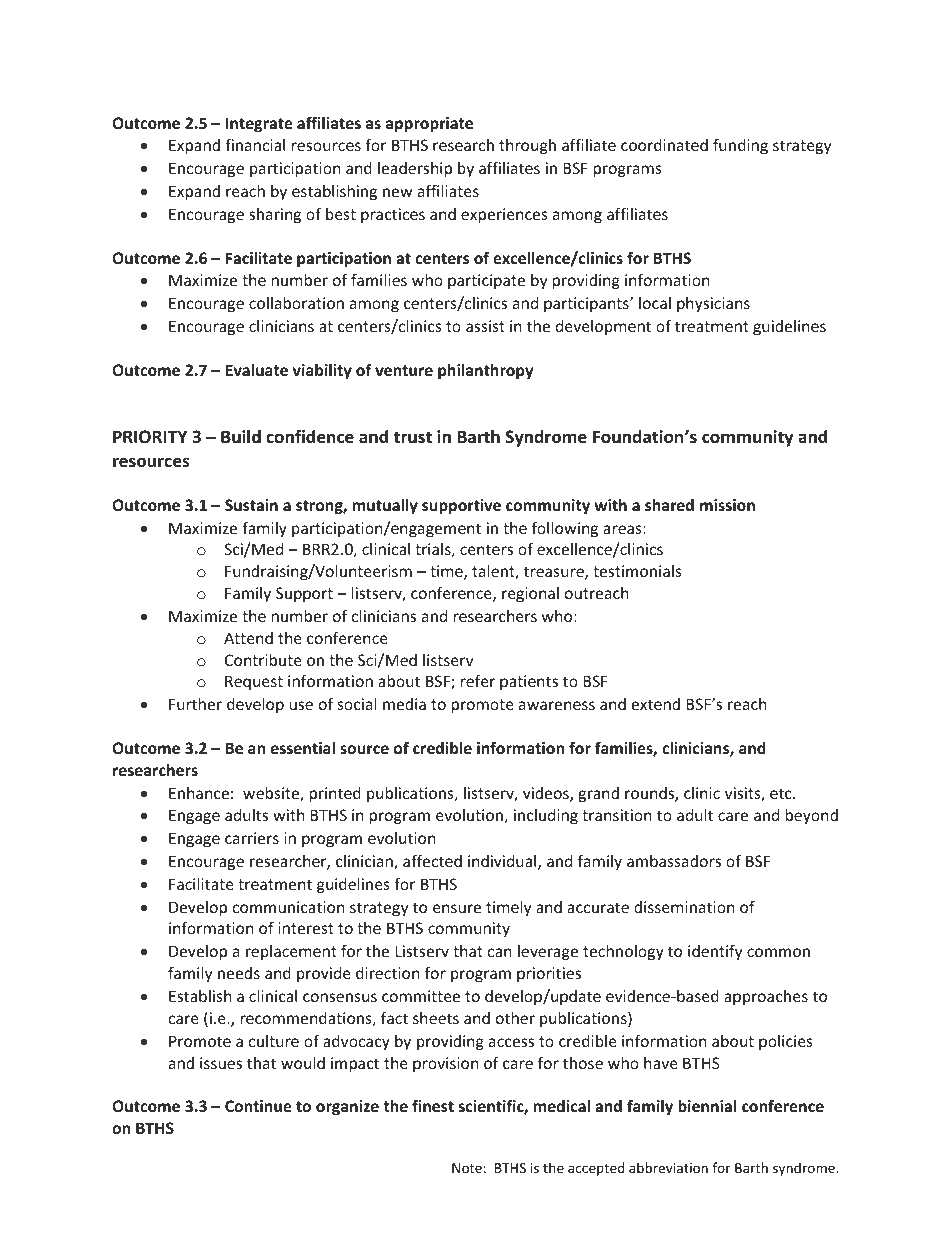  Describe the element at coordinates (467, 1168) in the page. I see `Note` at that location.
